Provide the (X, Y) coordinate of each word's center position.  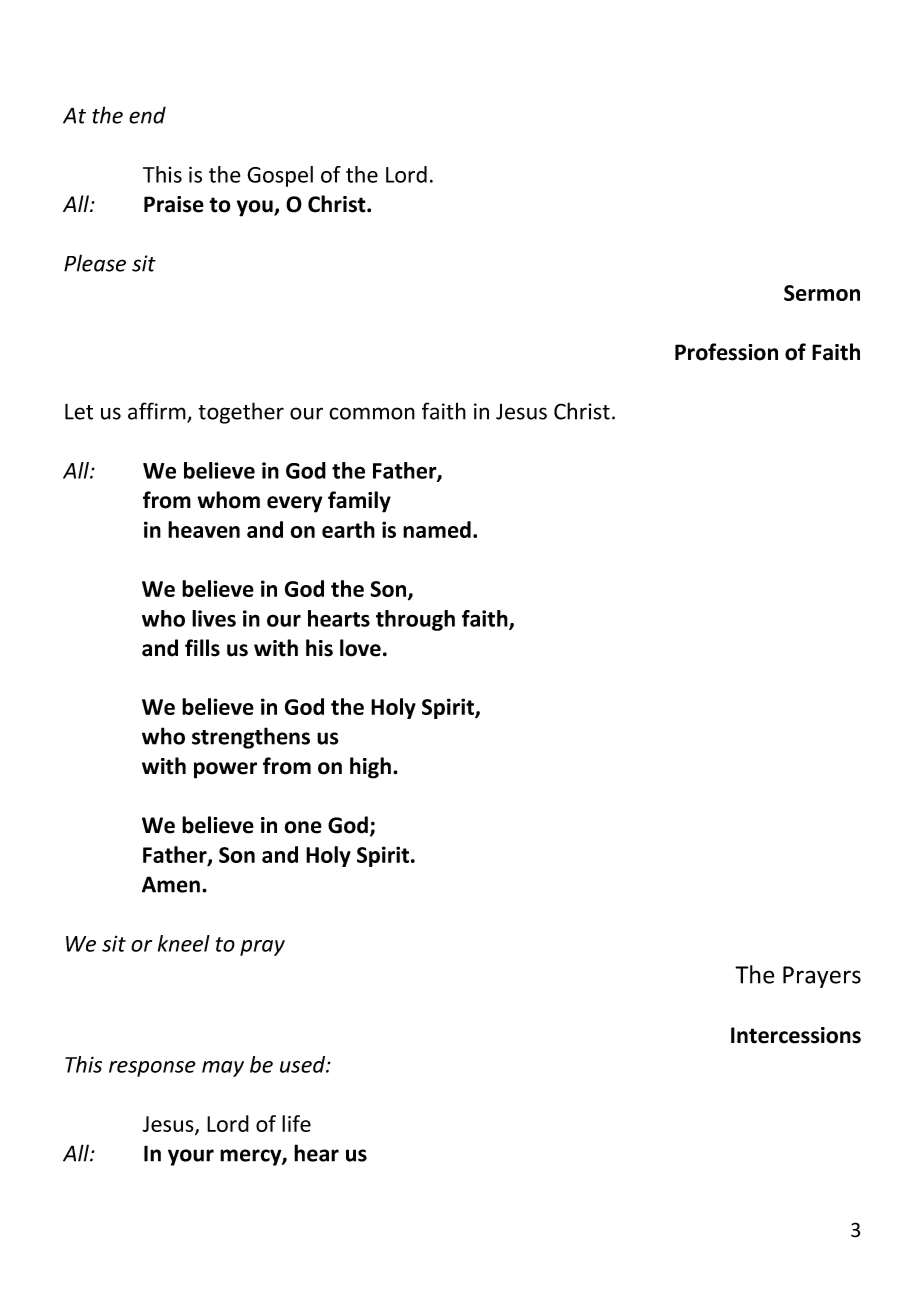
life (296, 1123)
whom (228, 500)
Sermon (822, 293)
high (372, 768)
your (191, 1157)
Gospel (280, 176)
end (147, 115)
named (437, 529)
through (415, 620)
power (225, 770)
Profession (726, 352)
